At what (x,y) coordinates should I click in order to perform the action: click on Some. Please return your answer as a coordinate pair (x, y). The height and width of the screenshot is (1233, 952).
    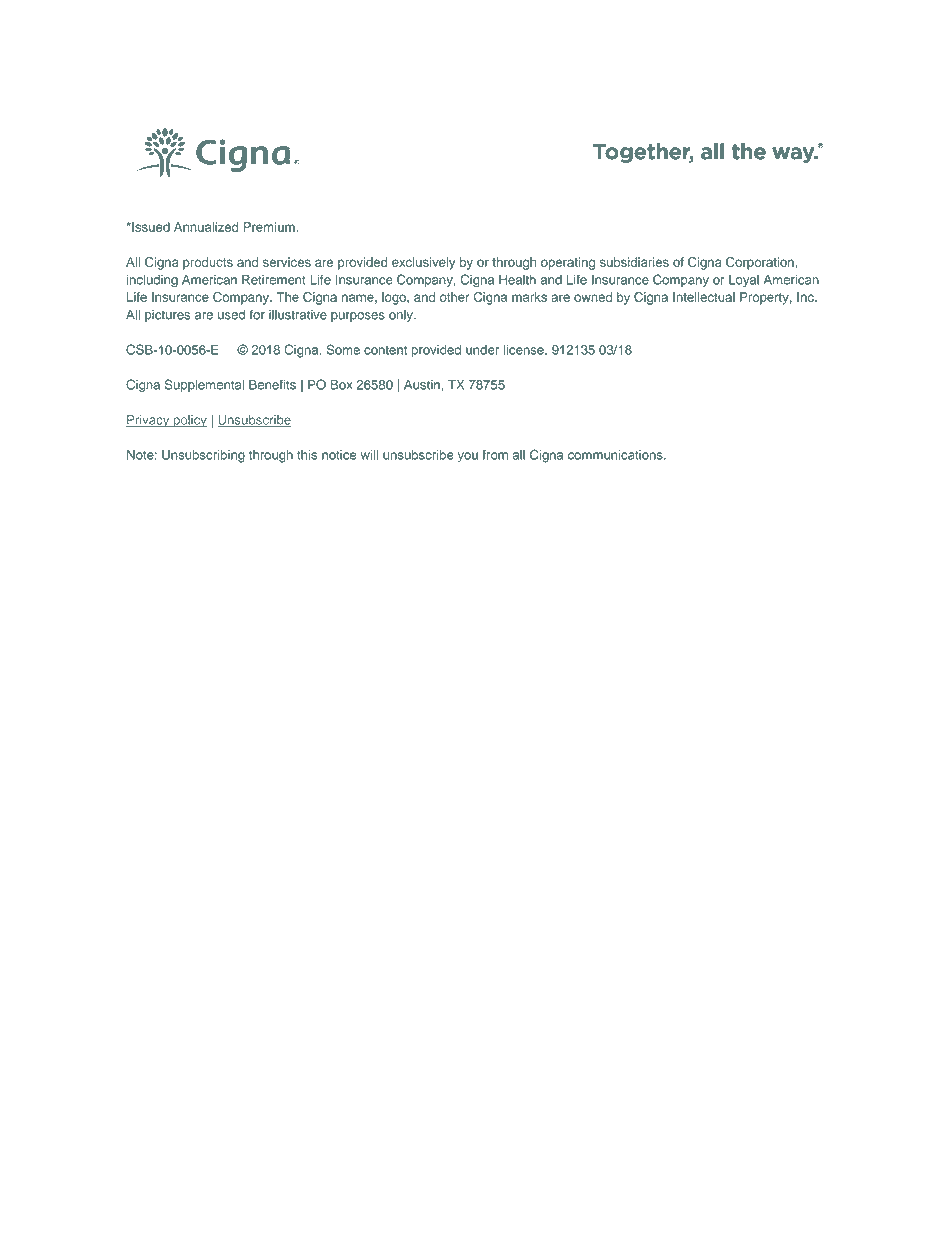
    Looking at the image, I should click on (343, 349).
